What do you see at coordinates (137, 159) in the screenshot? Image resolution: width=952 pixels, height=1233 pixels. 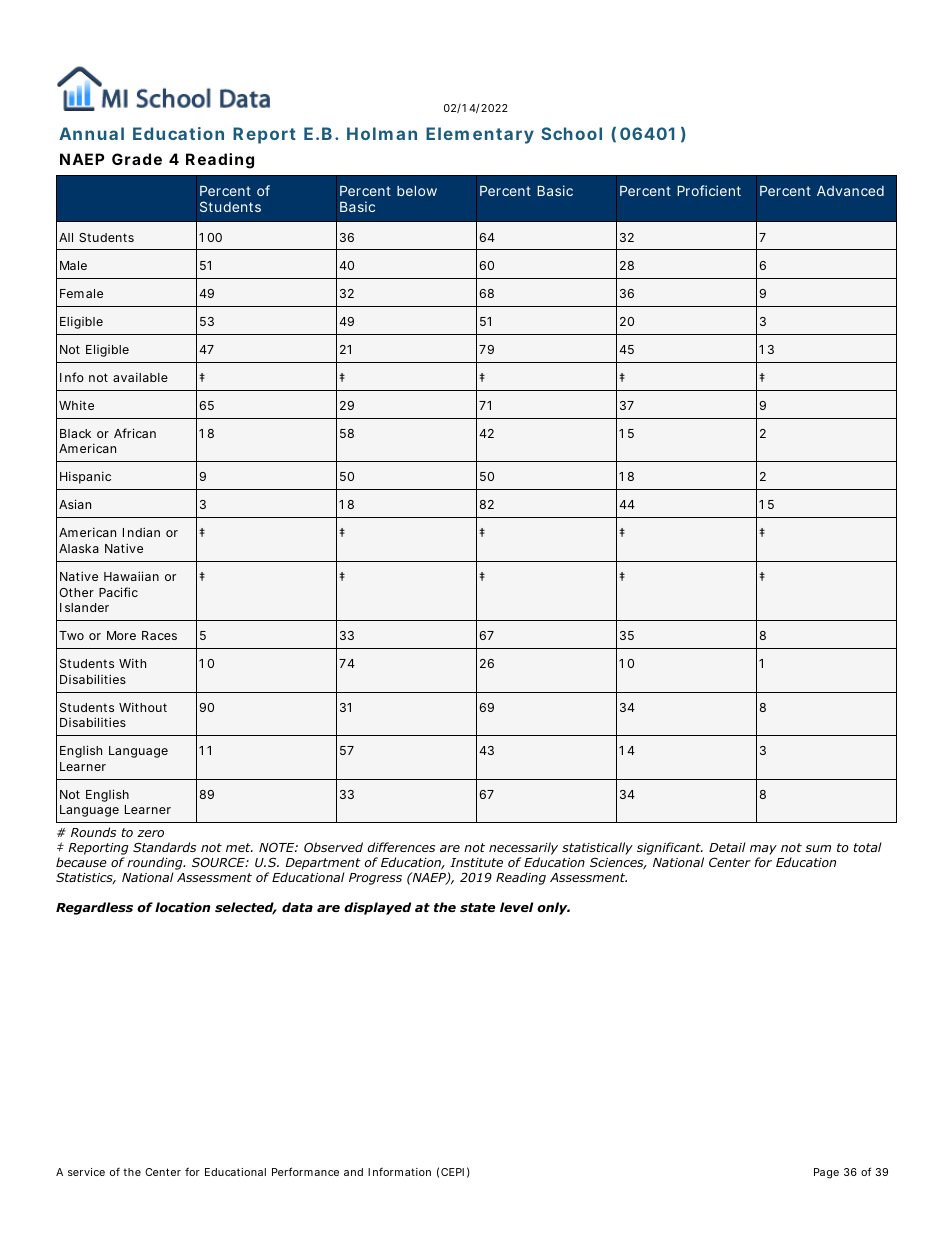 I see `Grade` at bounding box center [137, 159].
